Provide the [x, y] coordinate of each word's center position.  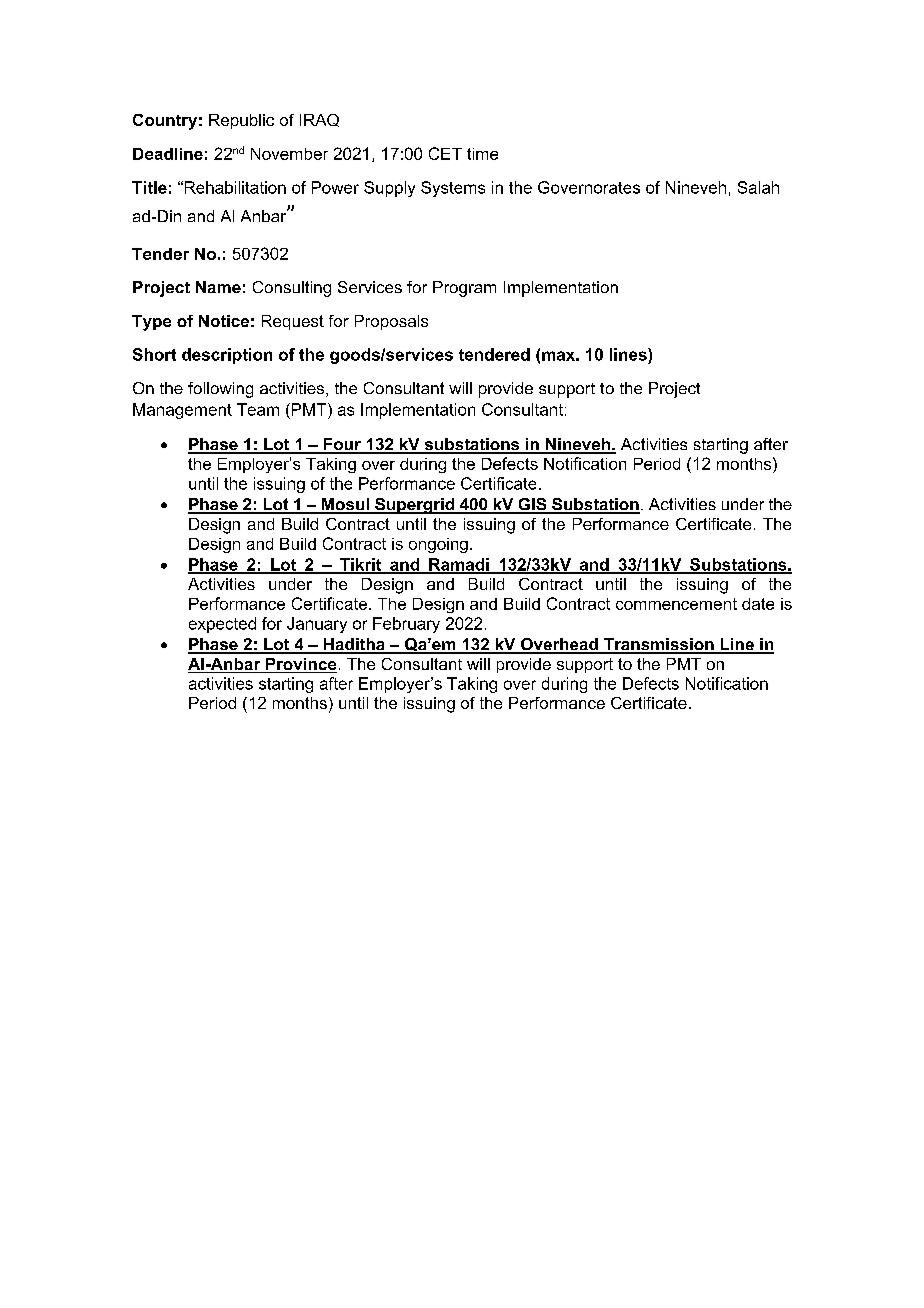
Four [342, 445]
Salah [758, 187]
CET [445, 153]
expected [222, 625]
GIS [532, 505]
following [220, 390]
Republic [241, 121]
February [406, 625]
